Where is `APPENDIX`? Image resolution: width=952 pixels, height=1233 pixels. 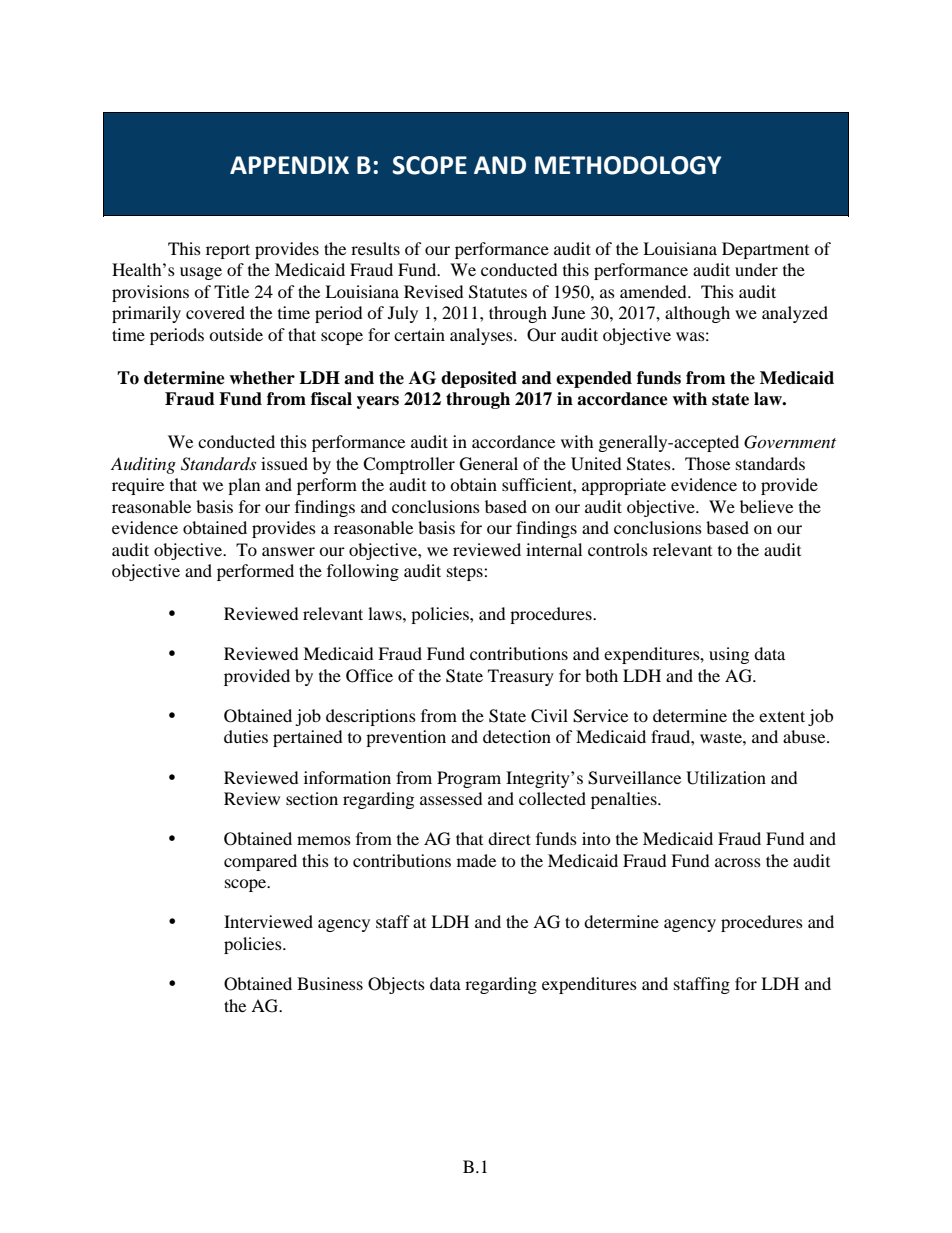
APPENDIX is located at coordinates (289, 165).
